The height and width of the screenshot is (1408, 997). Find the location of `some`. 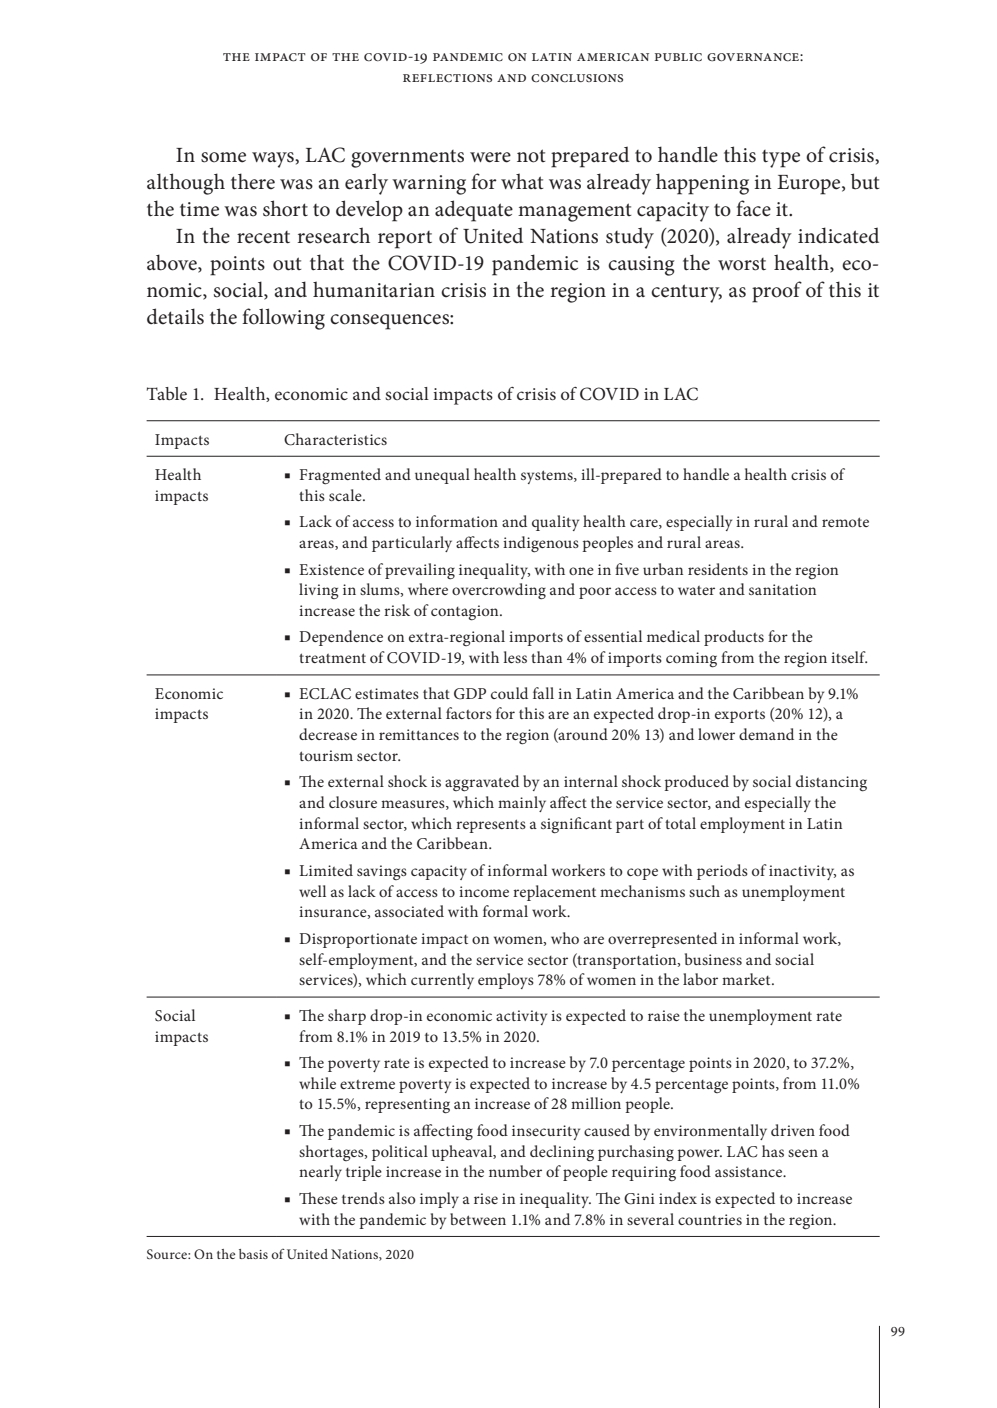

some is located at coordinates (223, 157).
